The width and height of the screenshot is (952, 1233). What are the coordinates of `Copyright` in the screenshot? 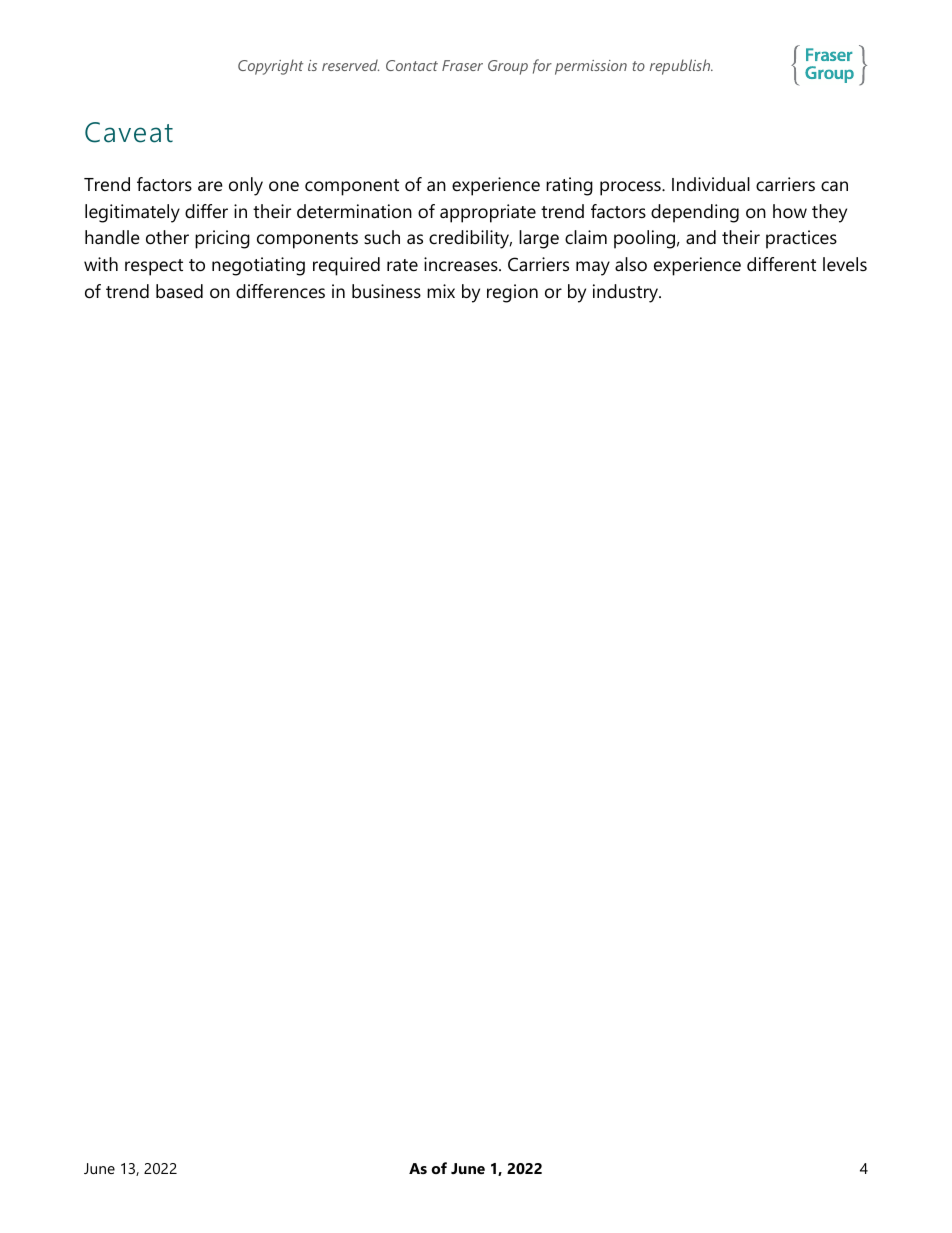 It's located at (270, 67).
